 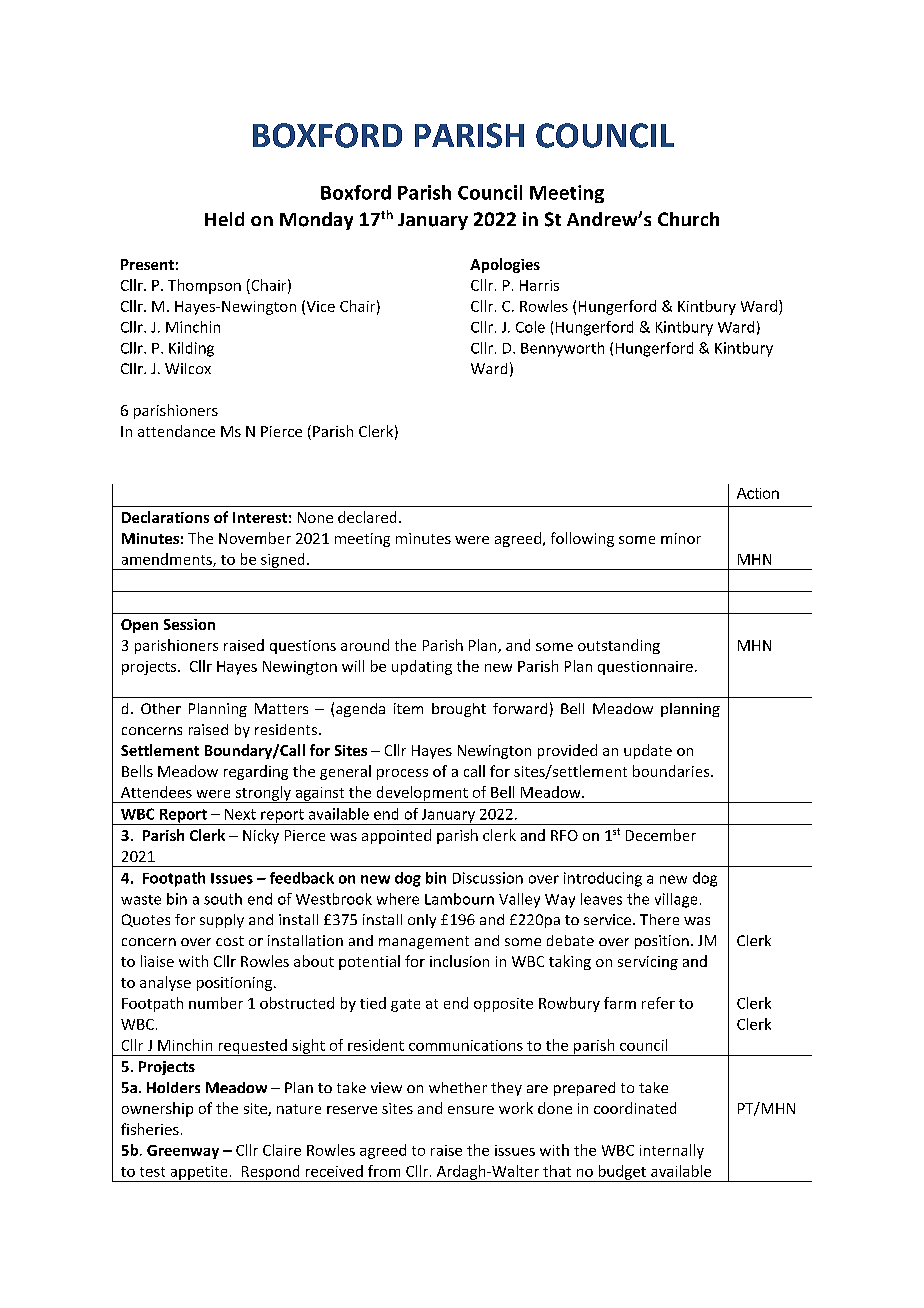 What do you see at coordinates (161, 708) in the screenshot?
I see `Other` at bounding box center [161, 708].
